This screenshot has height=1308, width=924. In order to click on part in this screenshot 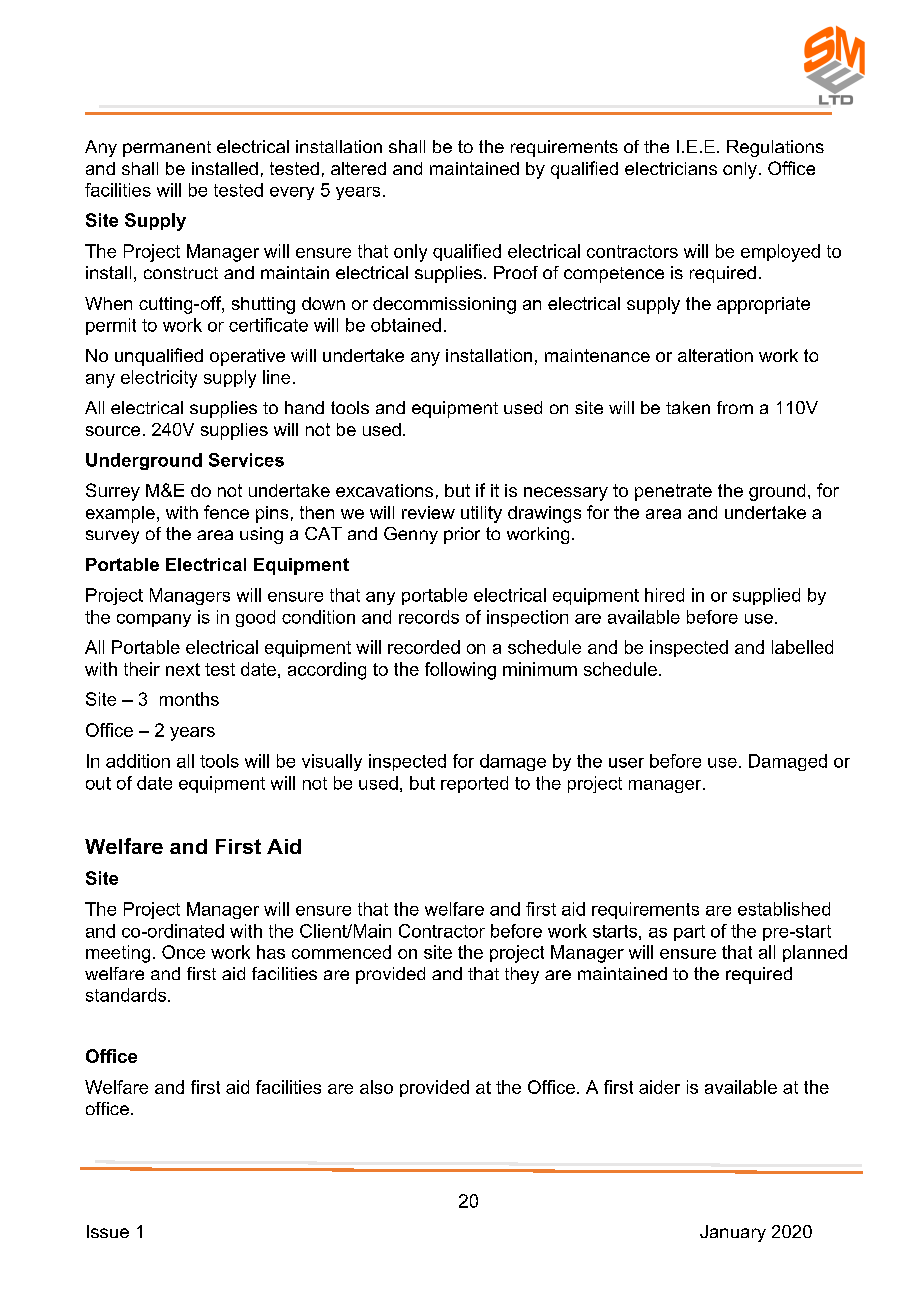, I will do `click(689, 933)`.
